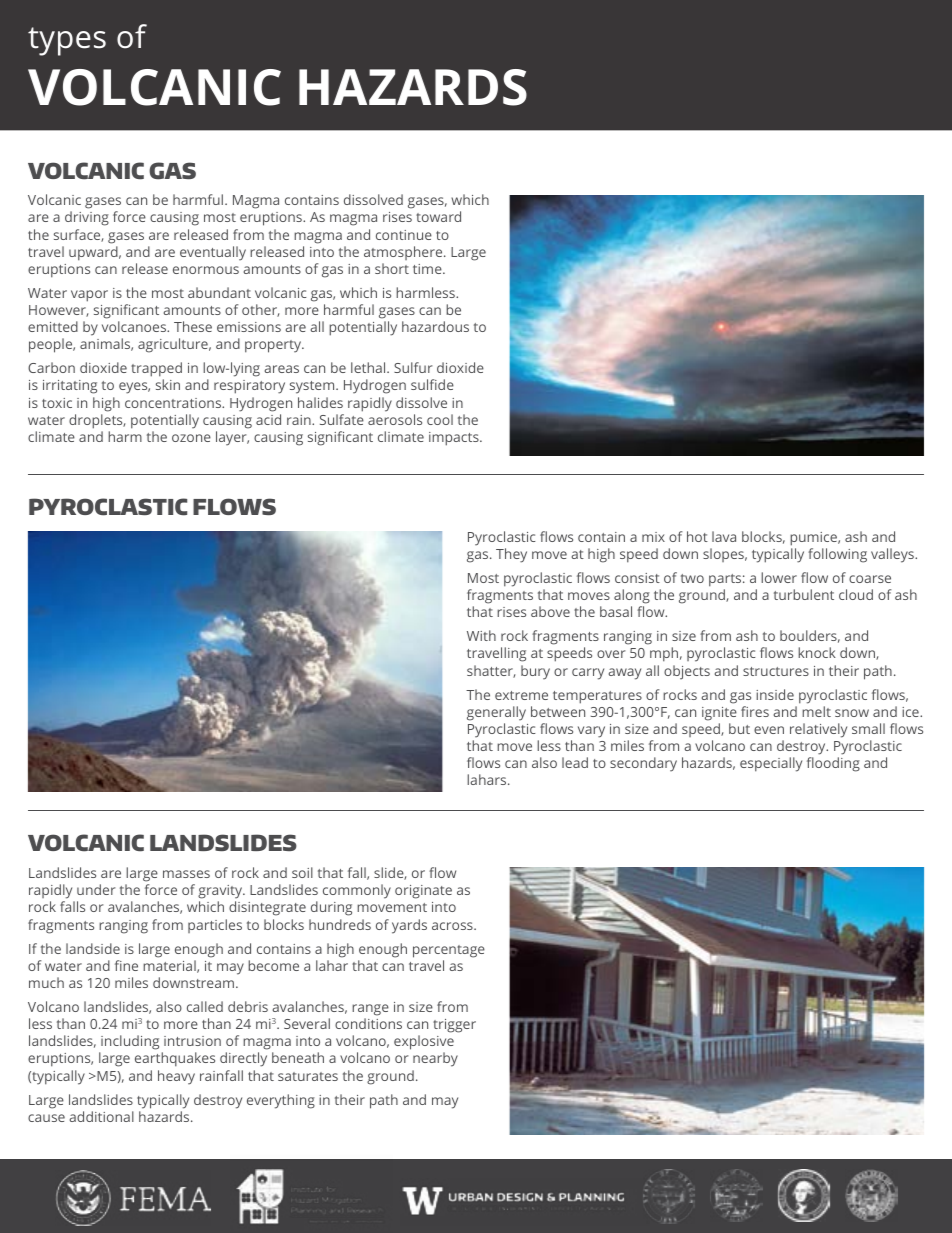 Image resolution: width=952 pixels, height=1233 pixels. I want to click on continue, so click(404, 235).
